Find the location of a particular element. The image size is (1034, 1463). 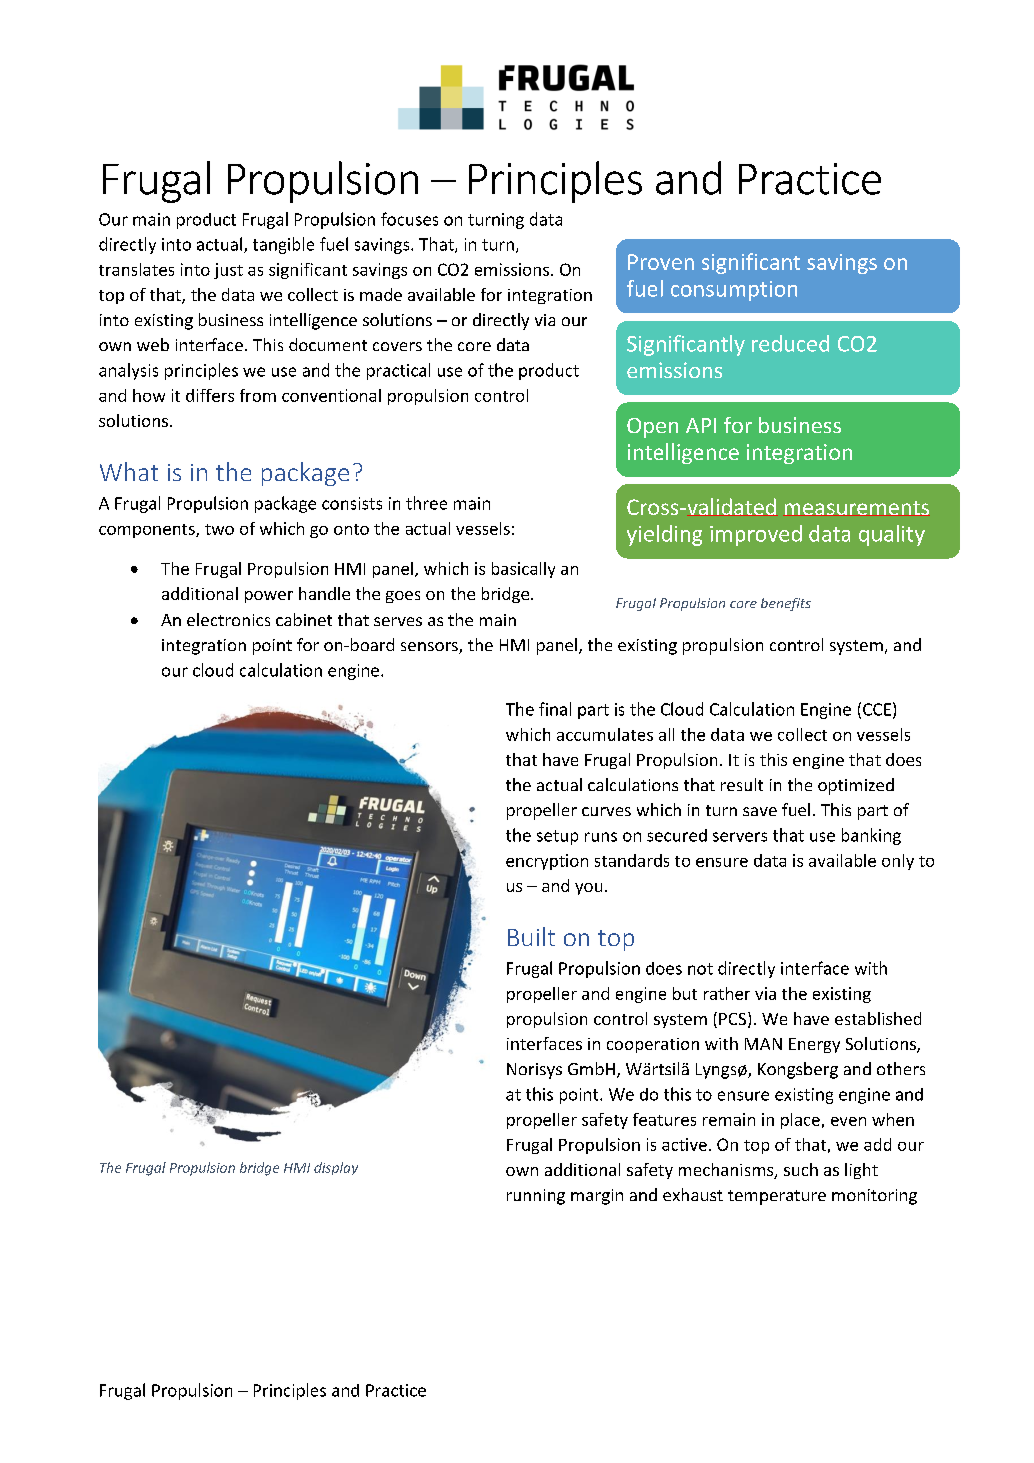

improved is located at coordinates (756, 535).
